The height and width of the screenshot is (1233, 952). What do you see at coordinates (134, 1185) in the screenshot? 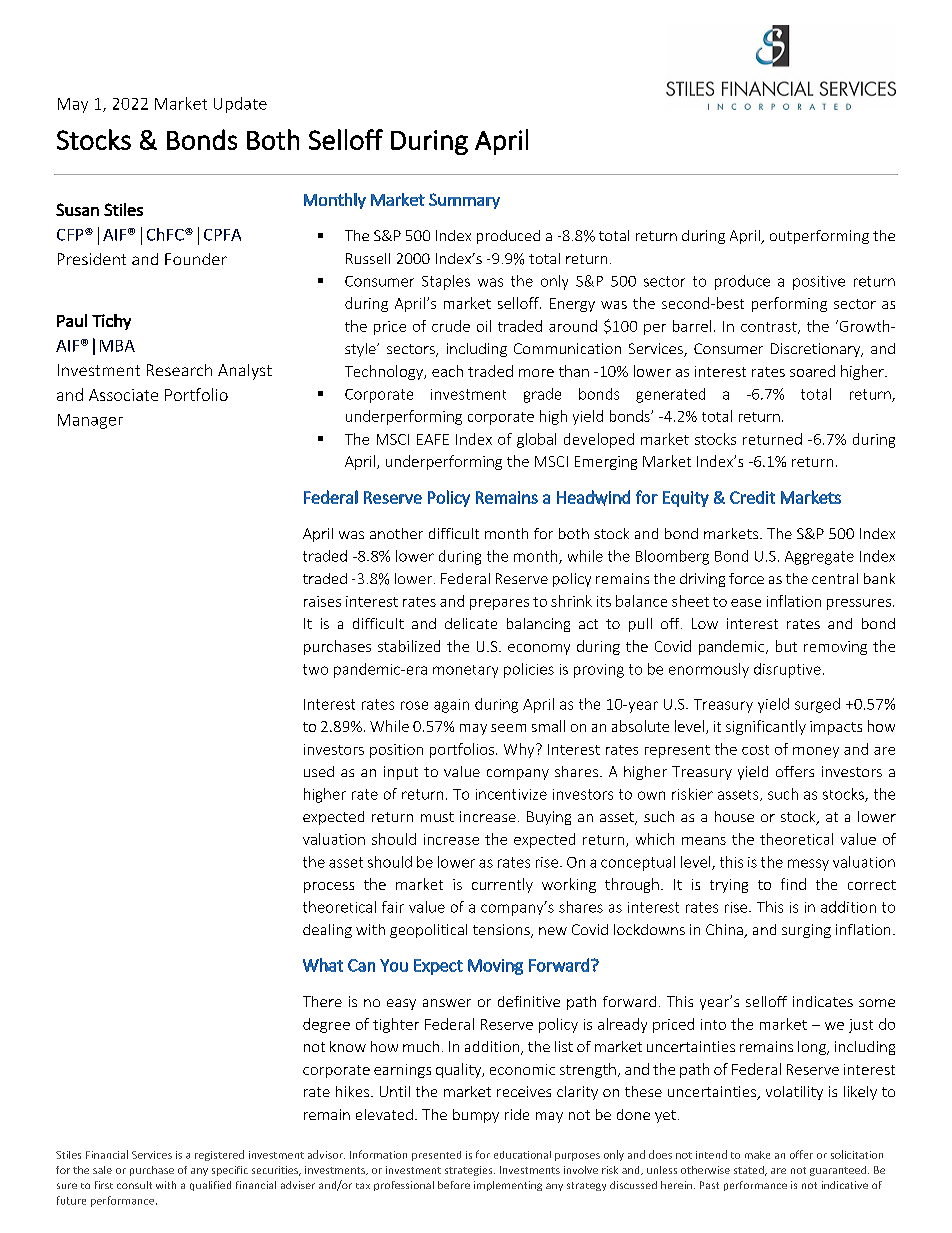
I see `consult` at bounding box center [134, 1185].
